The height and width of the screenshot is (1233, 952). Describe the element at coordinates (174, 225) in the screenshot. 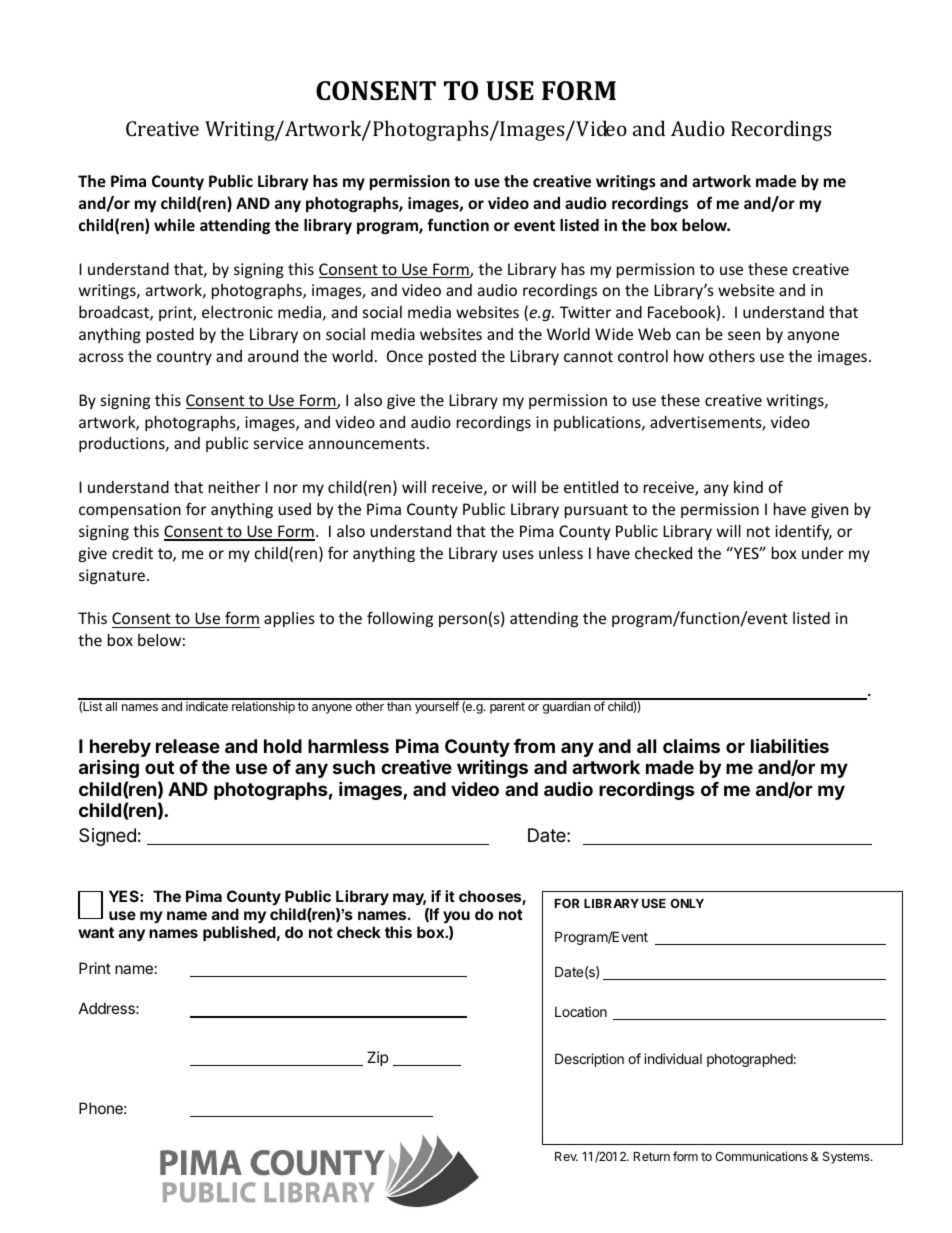

I see `while` at that location.
